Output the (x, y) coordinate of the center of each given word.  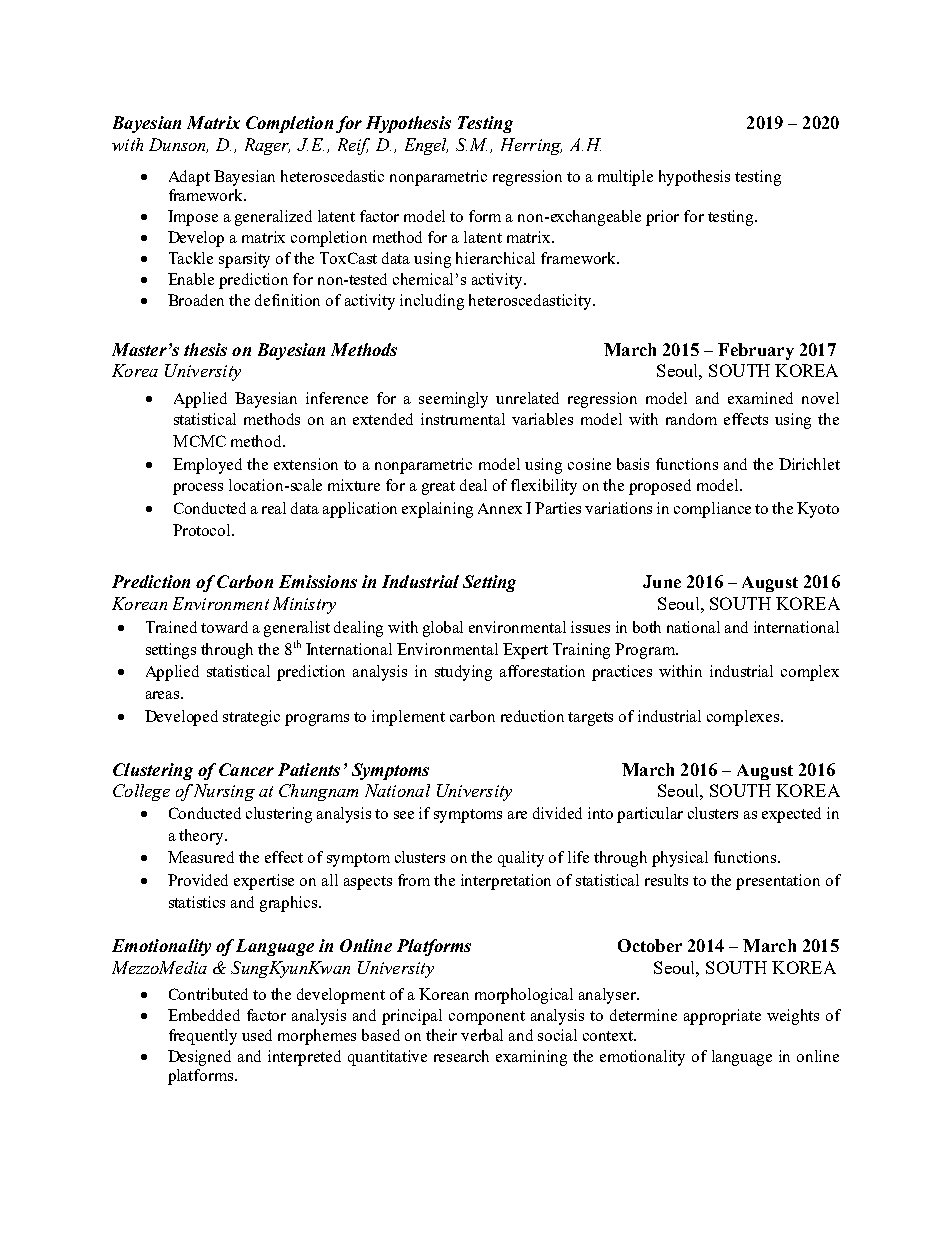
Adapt (189, 178)
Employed (207, 466)
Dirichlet (809, 464)
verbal (482, 1035)
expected (791, 815)
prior (662, 218)
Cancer (246, 769)
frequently (203, 1037)
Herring (531, 146)
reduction (532, 716)
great (438, 488)
